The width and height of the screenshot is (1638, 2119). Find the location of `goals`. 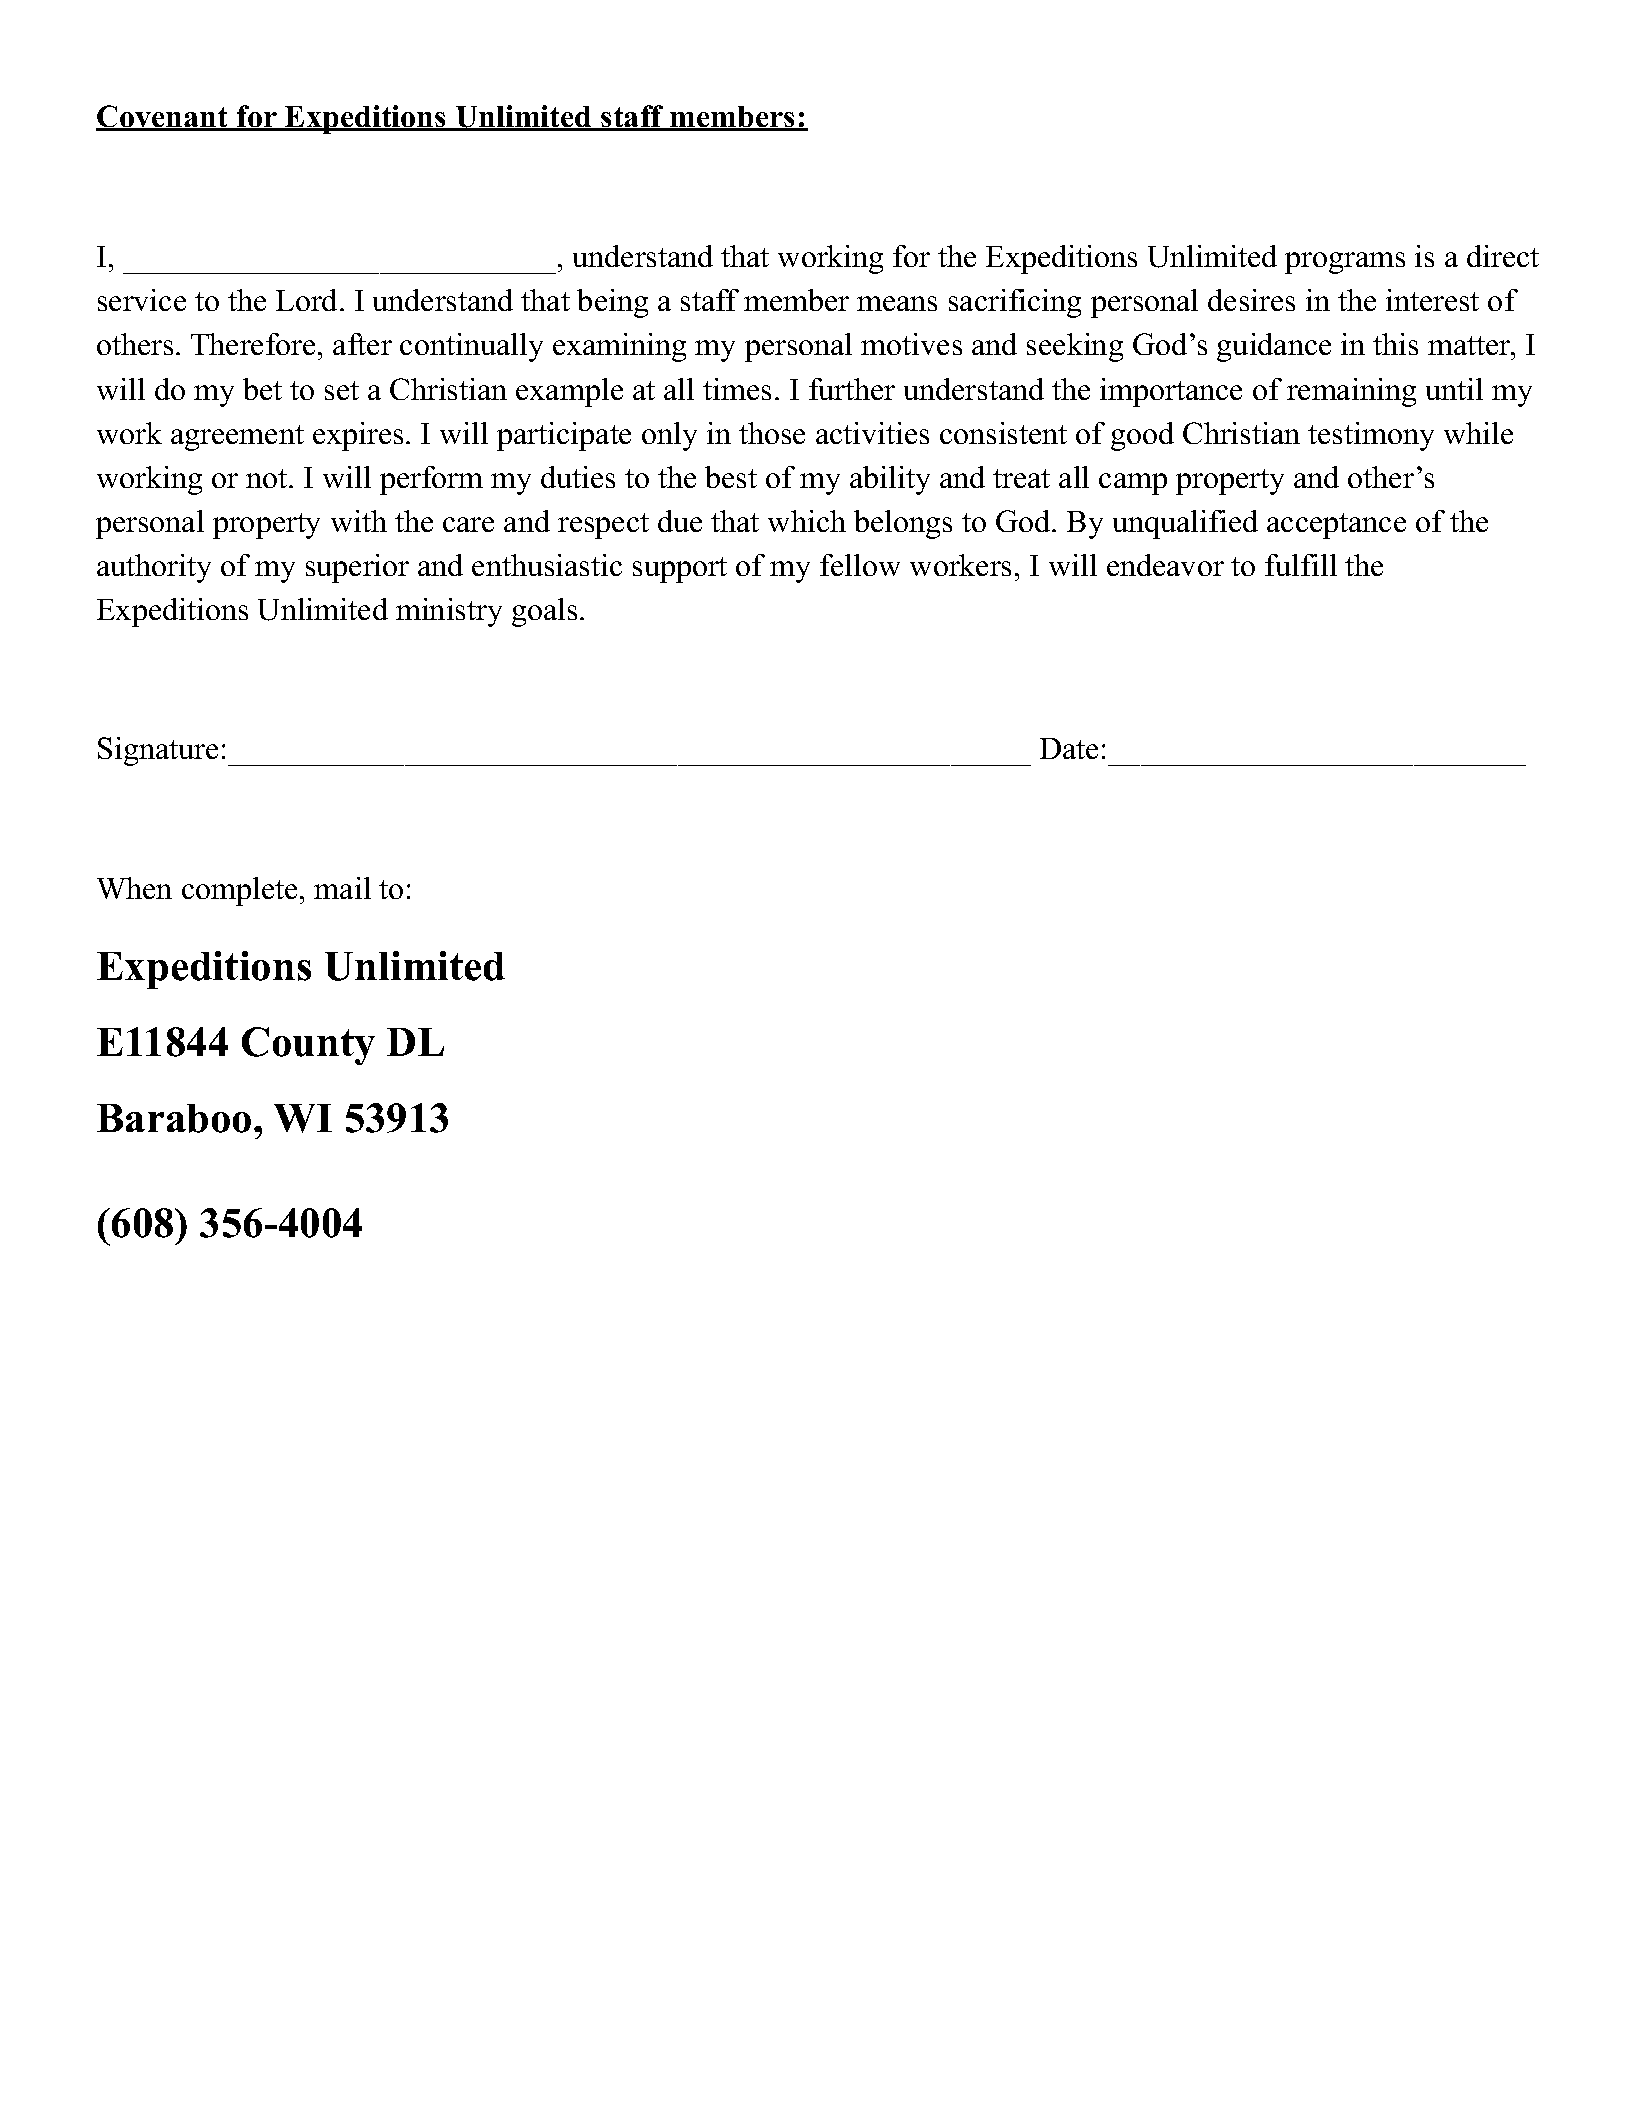

goals is located at coordinates (544, 612).
